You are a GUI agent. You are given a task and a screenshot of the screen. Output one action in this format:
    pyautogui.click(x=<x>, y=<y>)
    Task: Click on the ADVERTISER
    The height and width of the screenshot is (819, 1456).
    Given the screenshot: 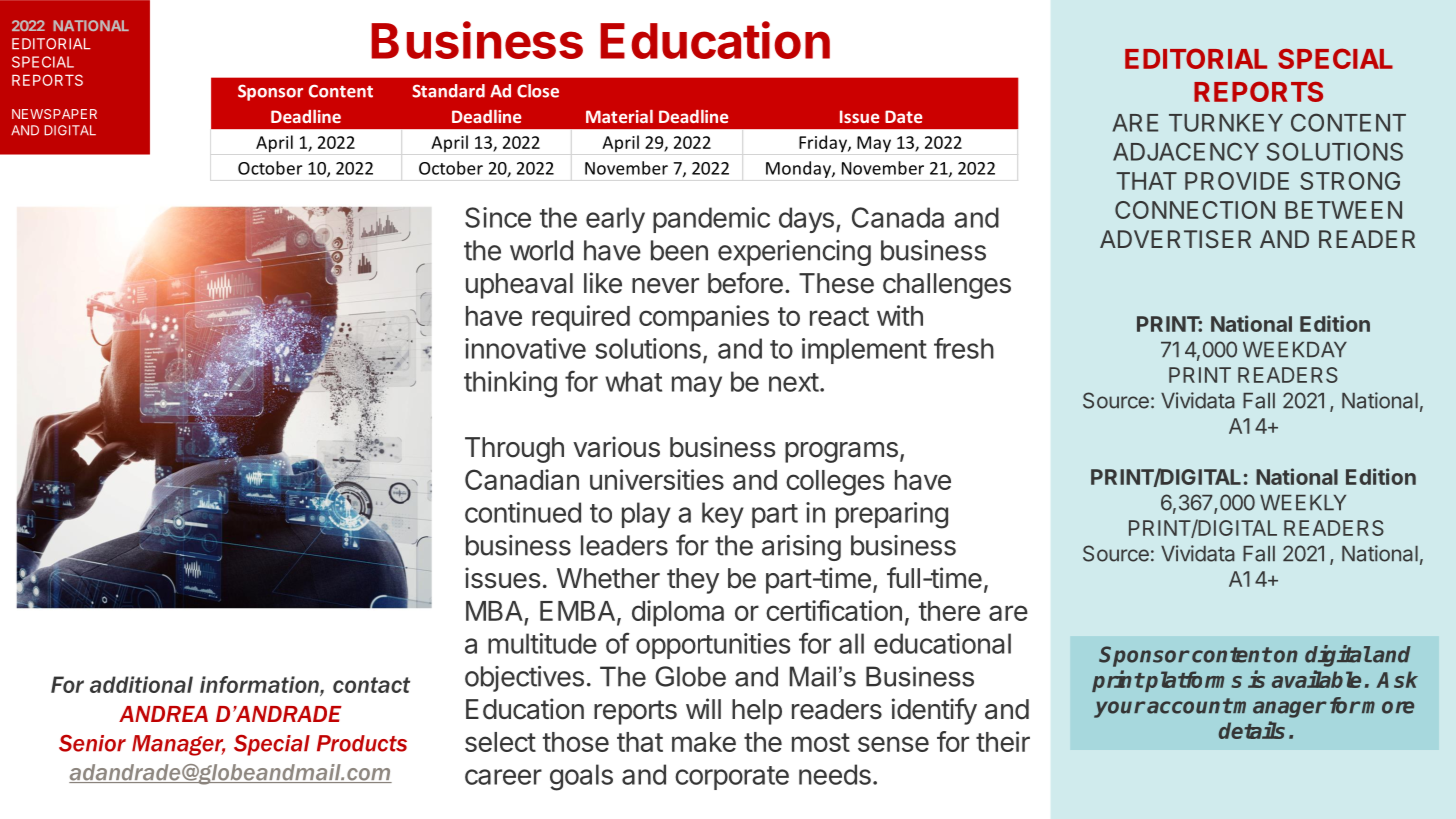 What is the action you would take?
    pyautogui.click(x=1175, y=239)
